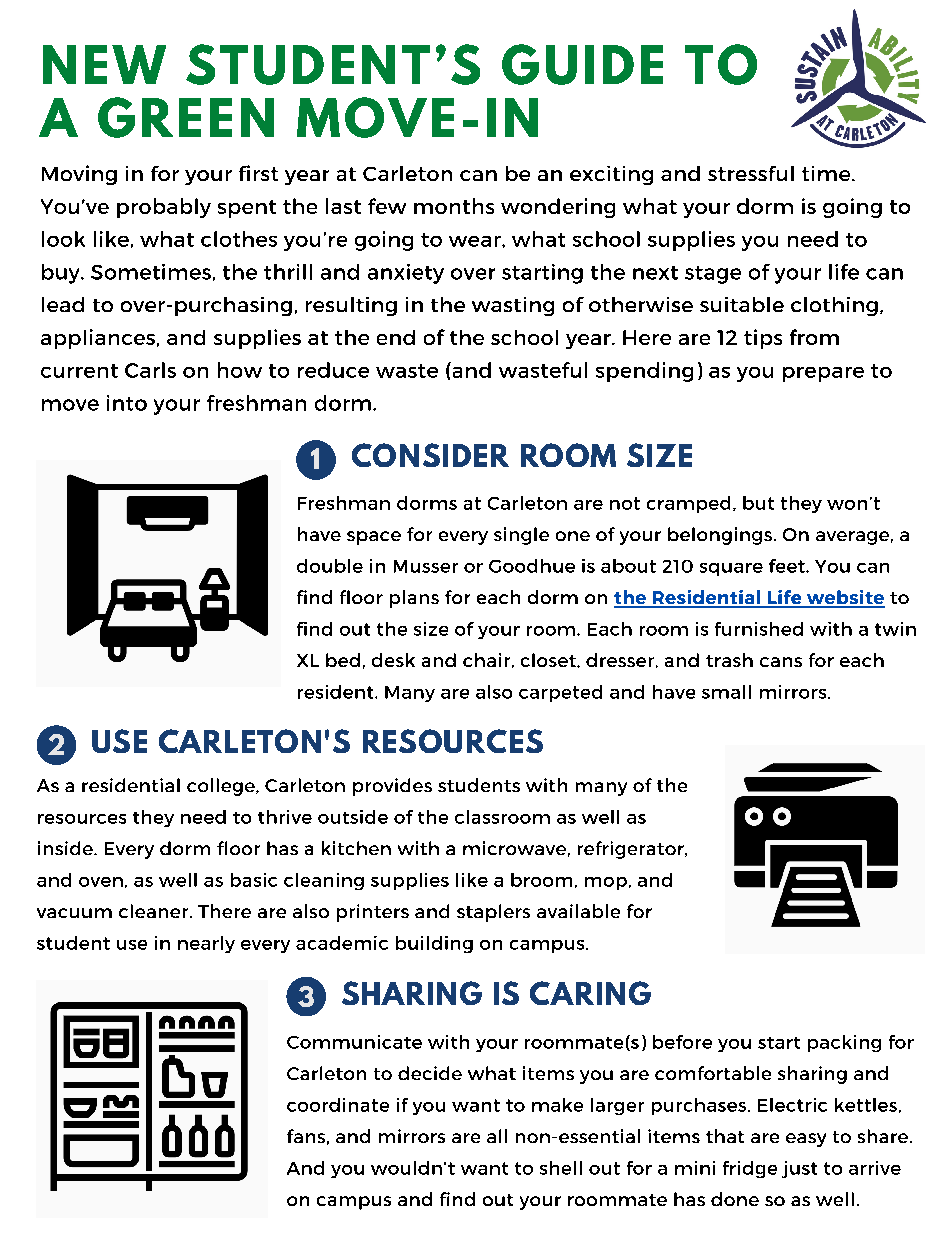  What do you see at coordinates (414, 599) in the page?
I see `plans` at bounding box center [414, 599].
